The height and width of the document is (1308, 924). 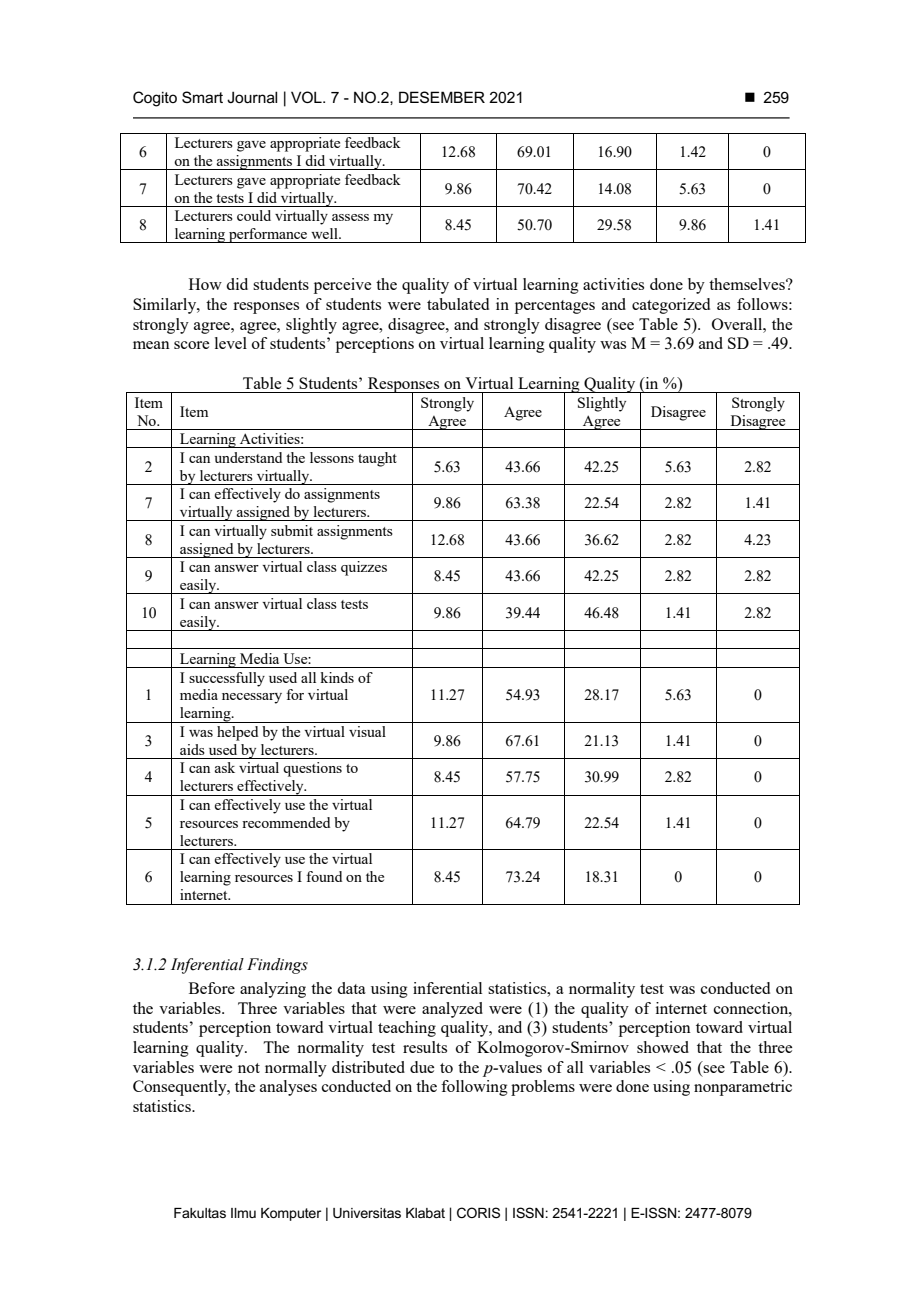 What do you see at coordinates (743, 1088) in the document?
I see `nonparametric` at bounding box center [743, 1088].
